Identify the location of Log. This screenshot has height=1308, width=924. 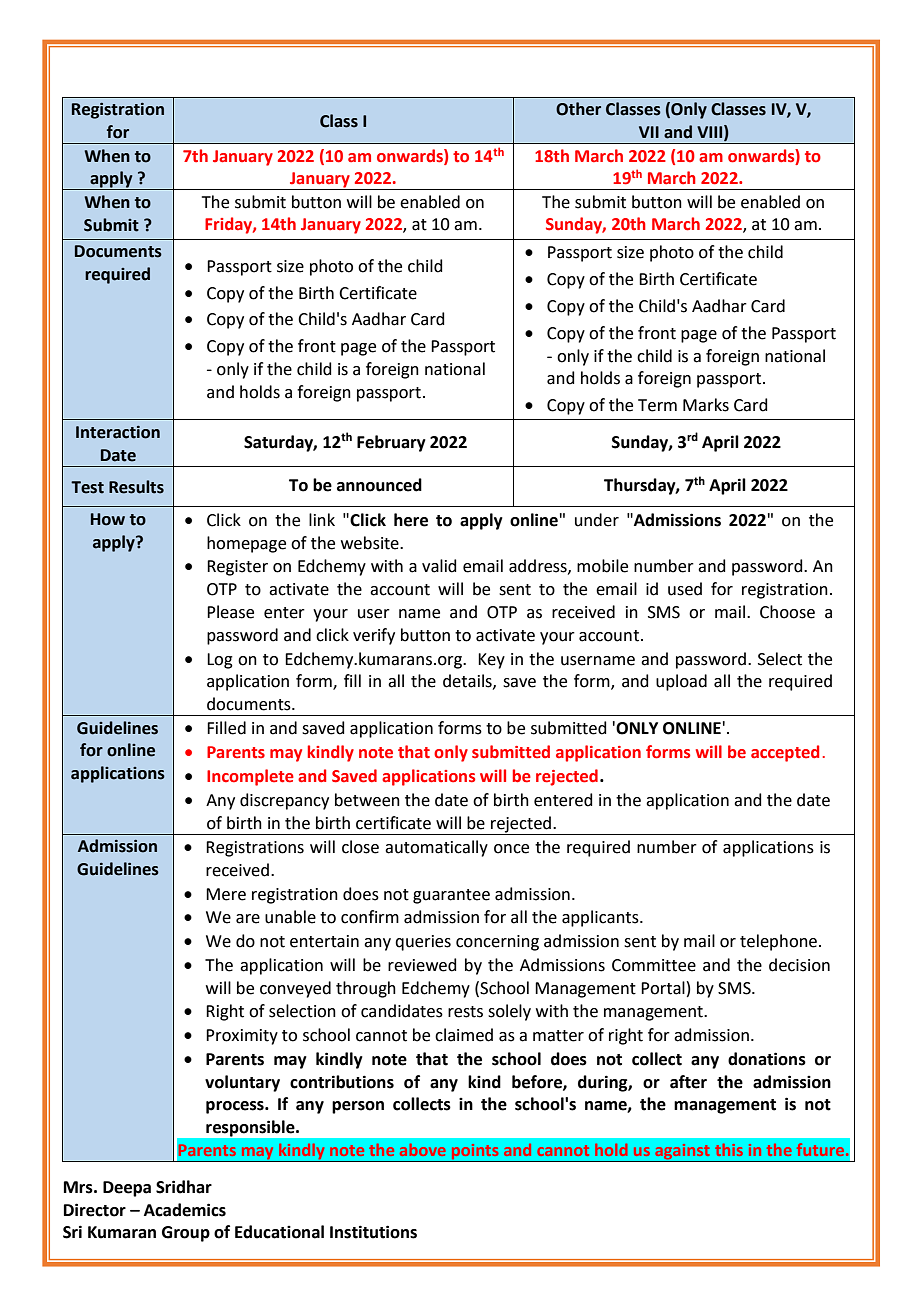
(220, 661).
